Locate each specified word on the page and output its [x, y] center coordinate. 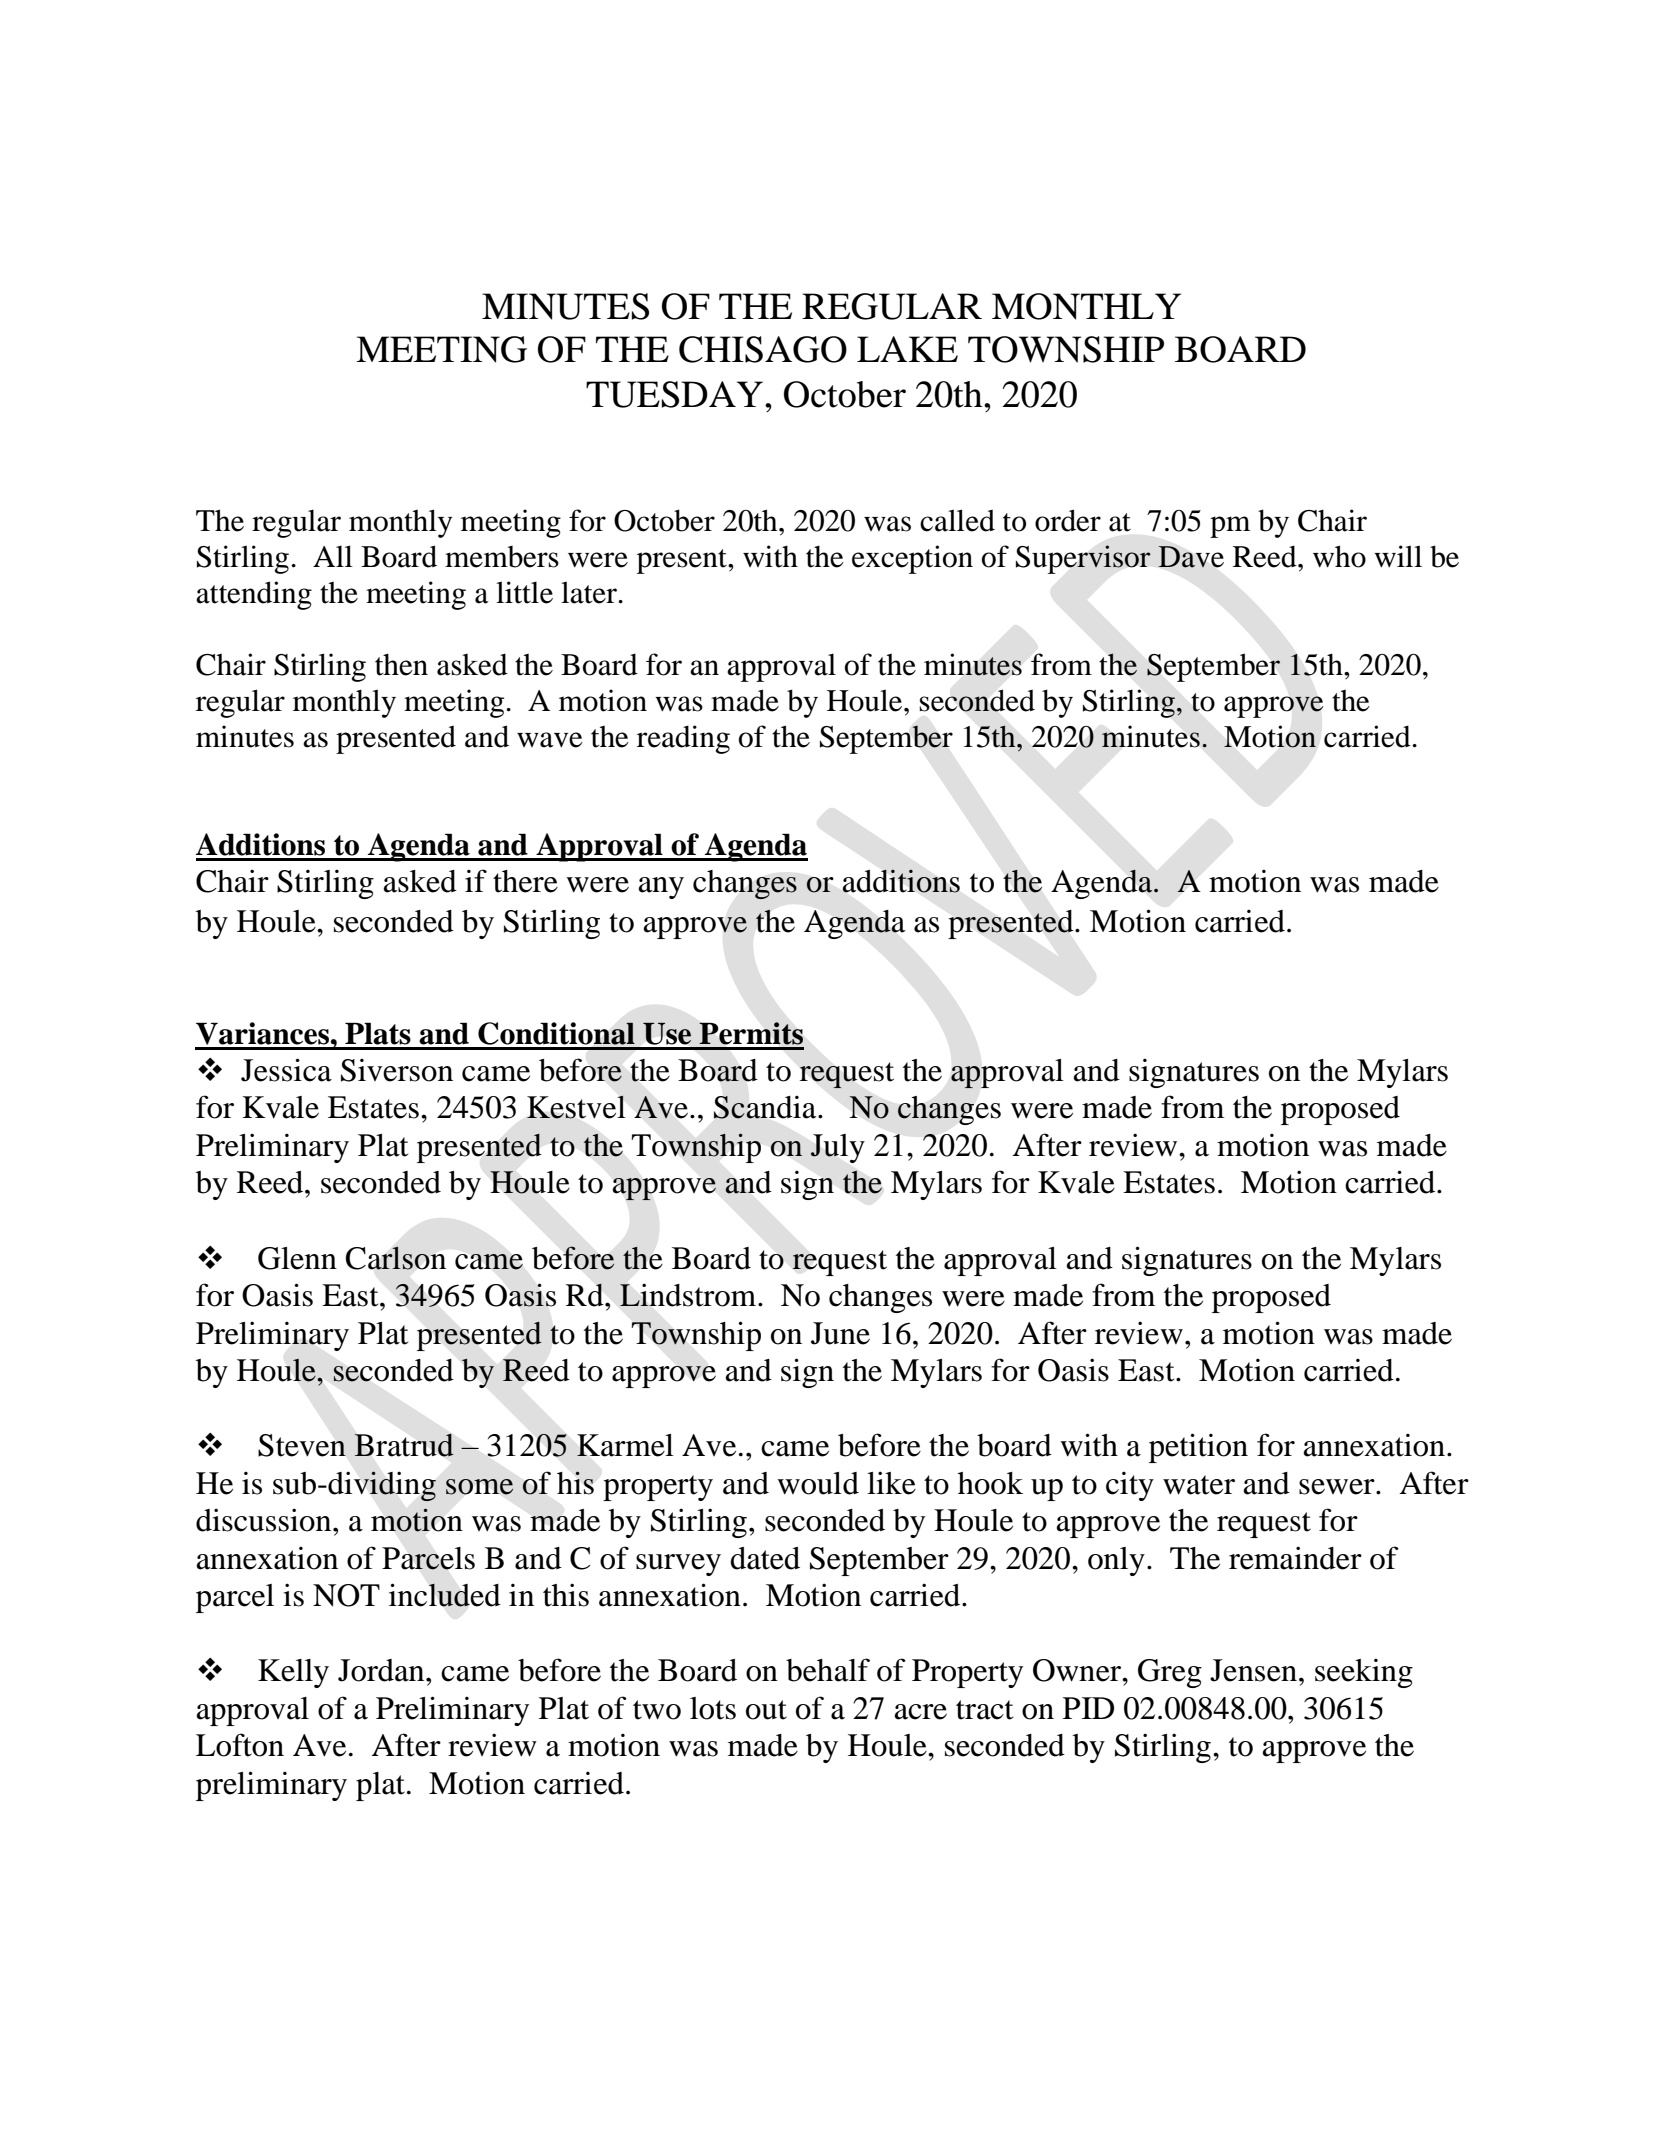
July [837, 1148]
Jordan [382, 1670]
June [840, 1333]
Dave [1191, 557]
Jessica [286, 1070]
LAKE [907, 349]
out [766, 1710]
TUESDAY [674, 394]
